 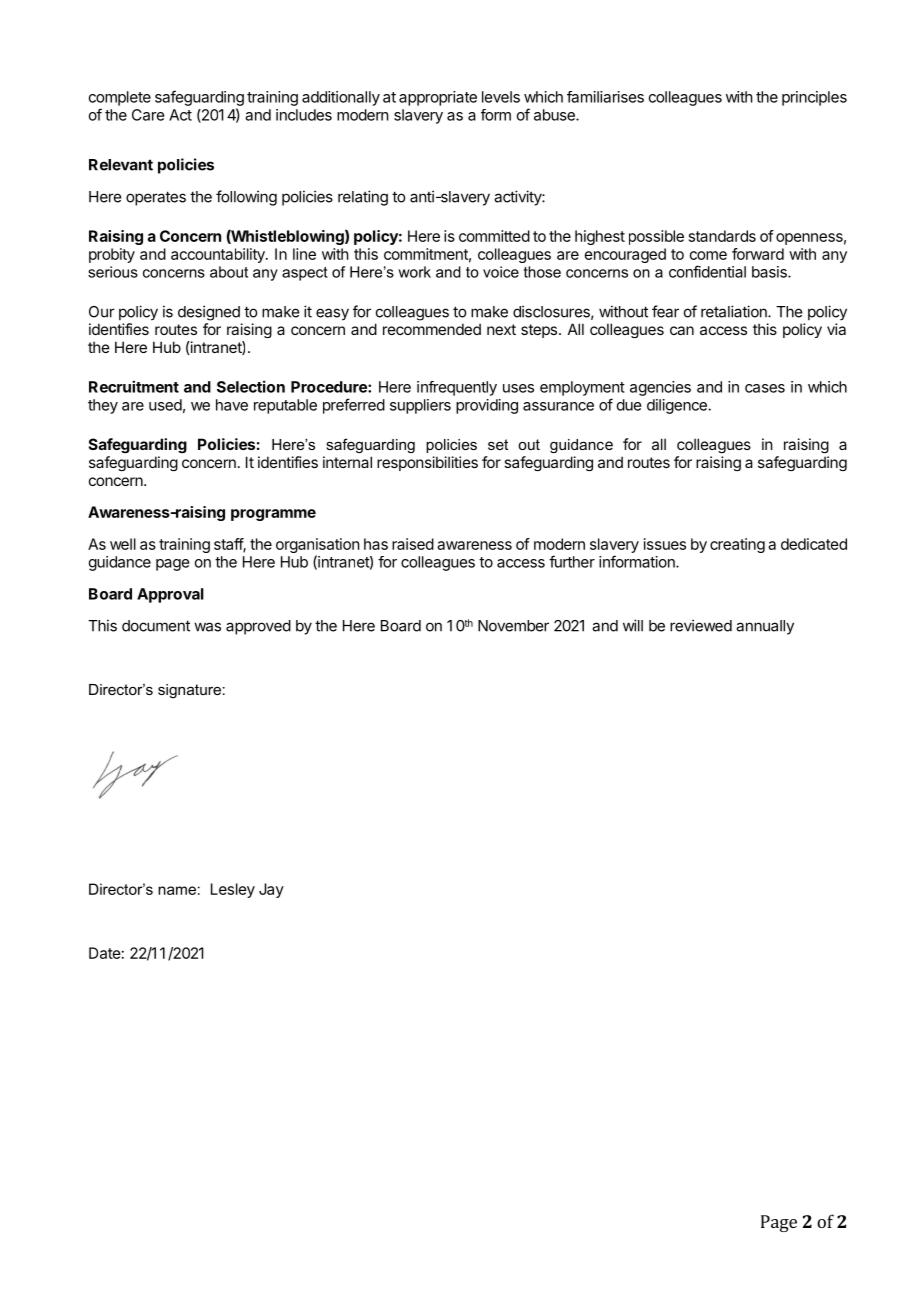 I want to click on signature, so click(x=189, y=691).
